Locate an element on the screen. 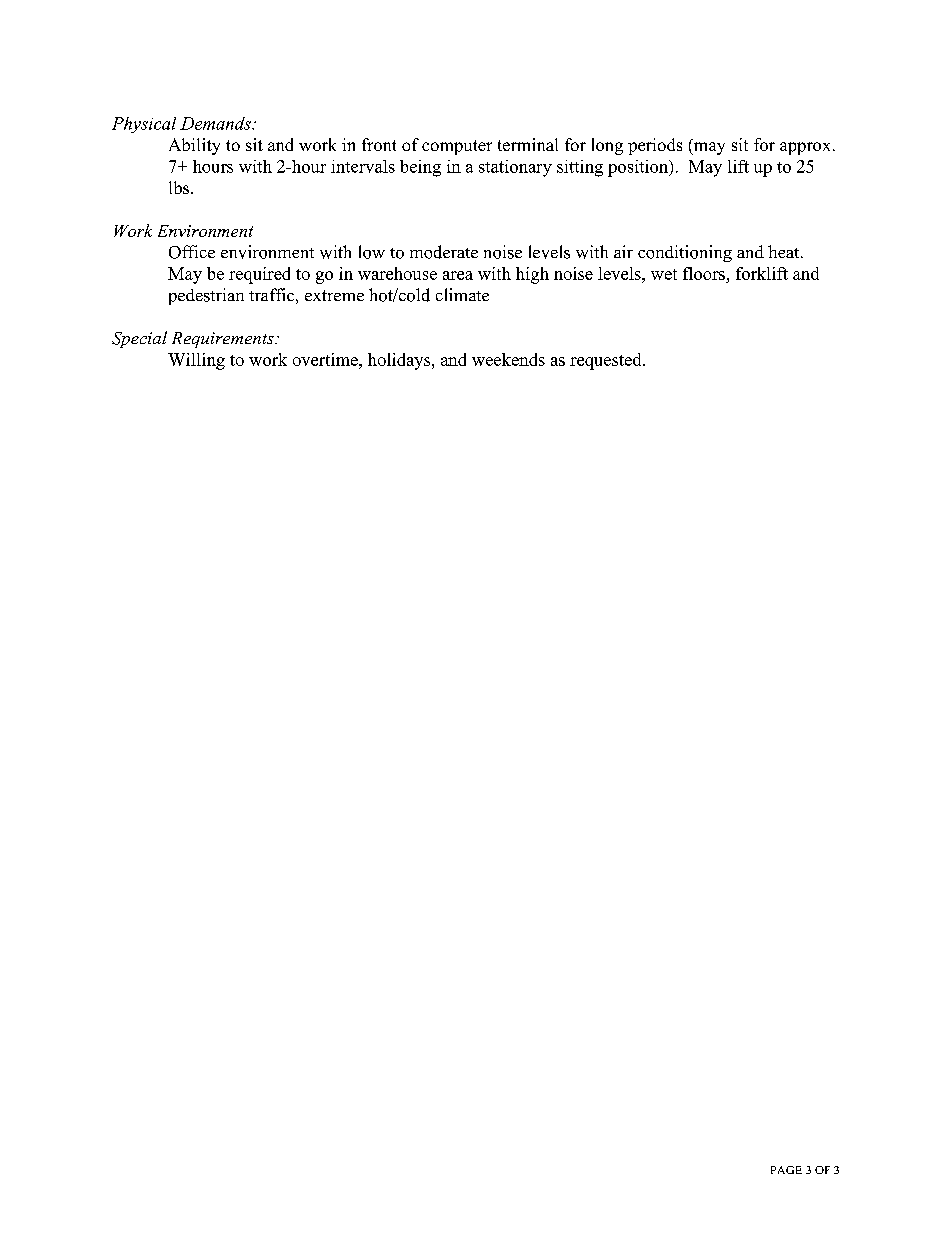 Image resolution: width=952 pixels, height=1233 pixels. periods is located at coordinates (655, 146).
